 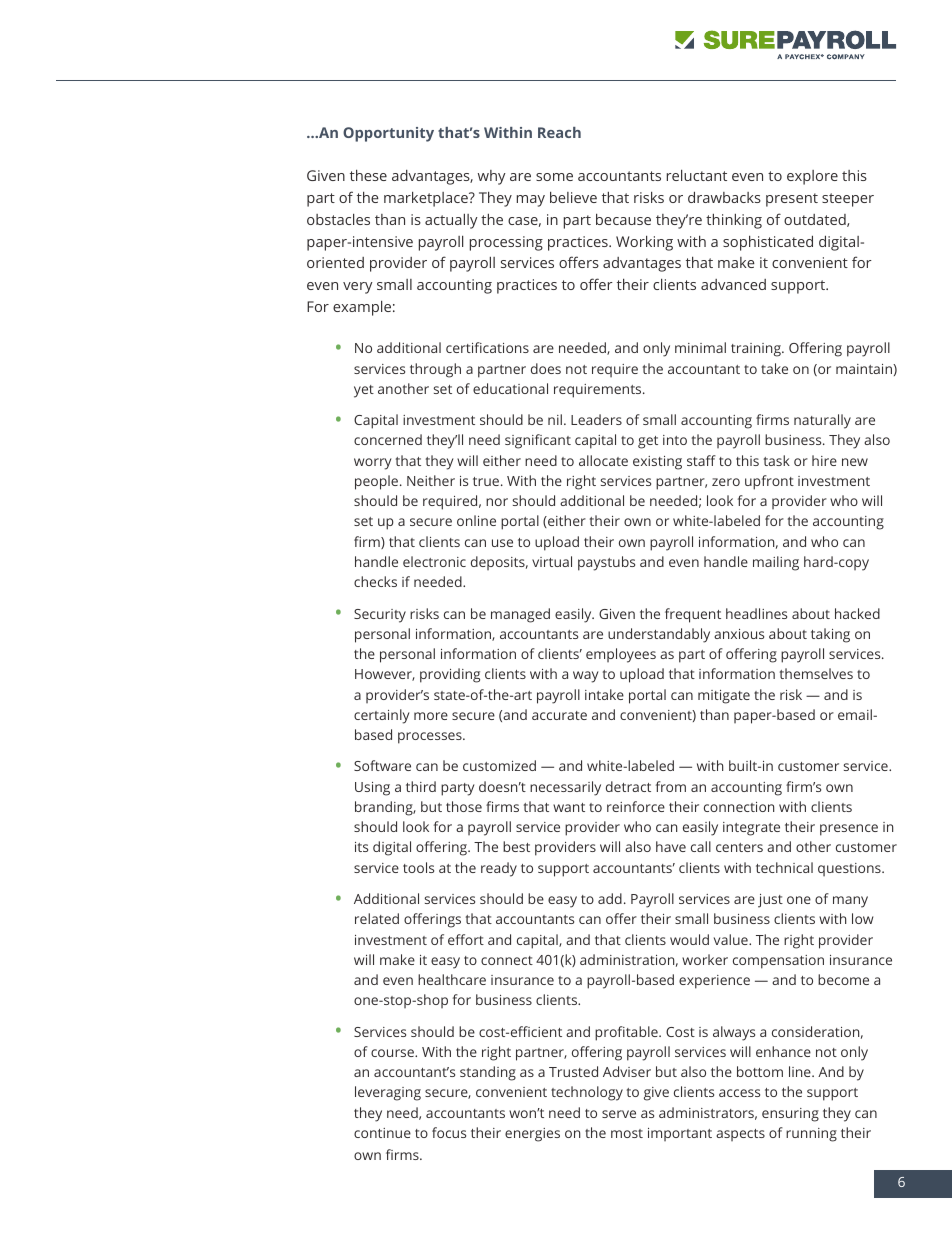 What do you see at coordinates (812, 177) in the image?
I see `explore` at bounding box center [812, 177].
